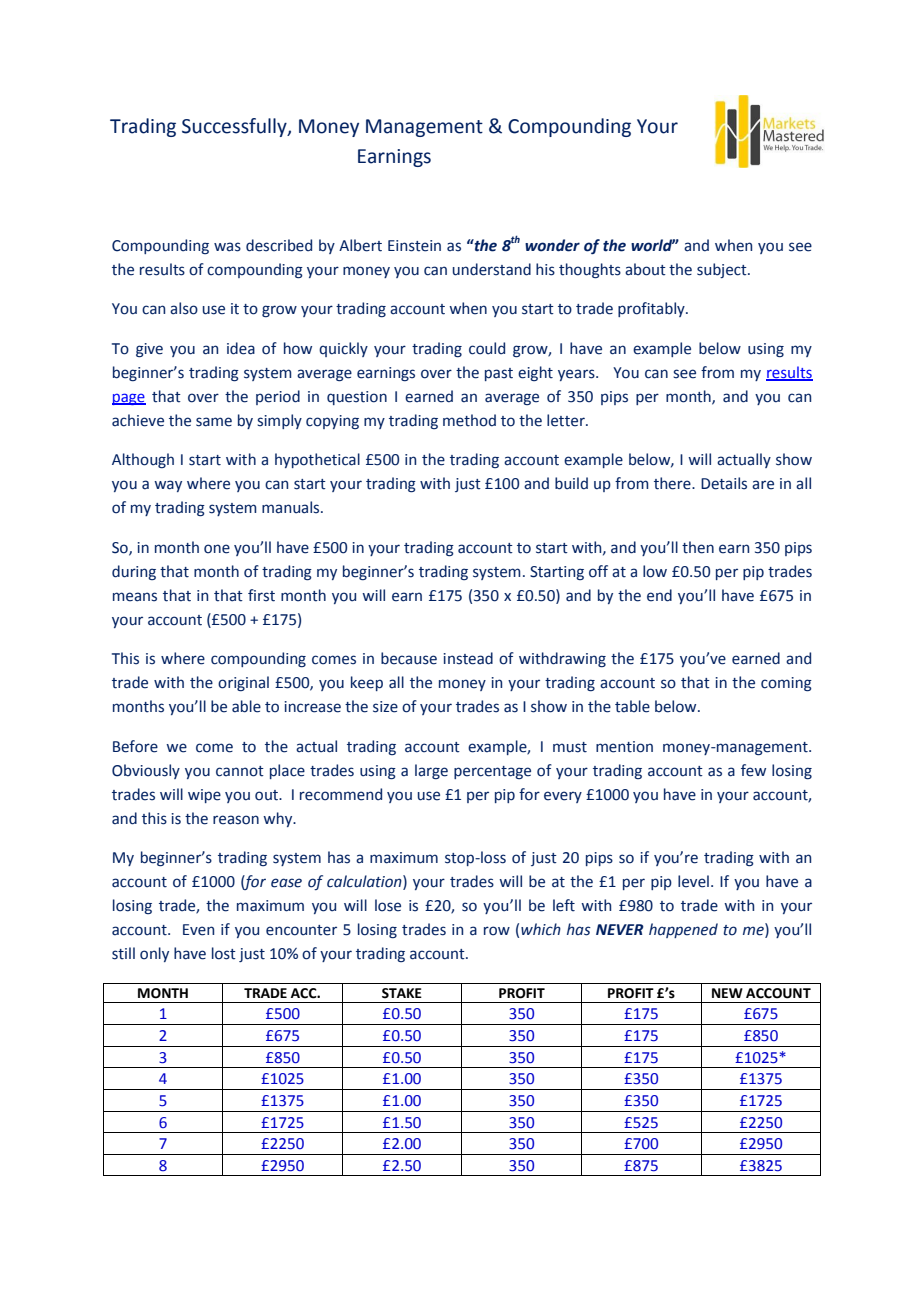 This image has width=924, height=1308. I want to click on large, so click(431, 771).
